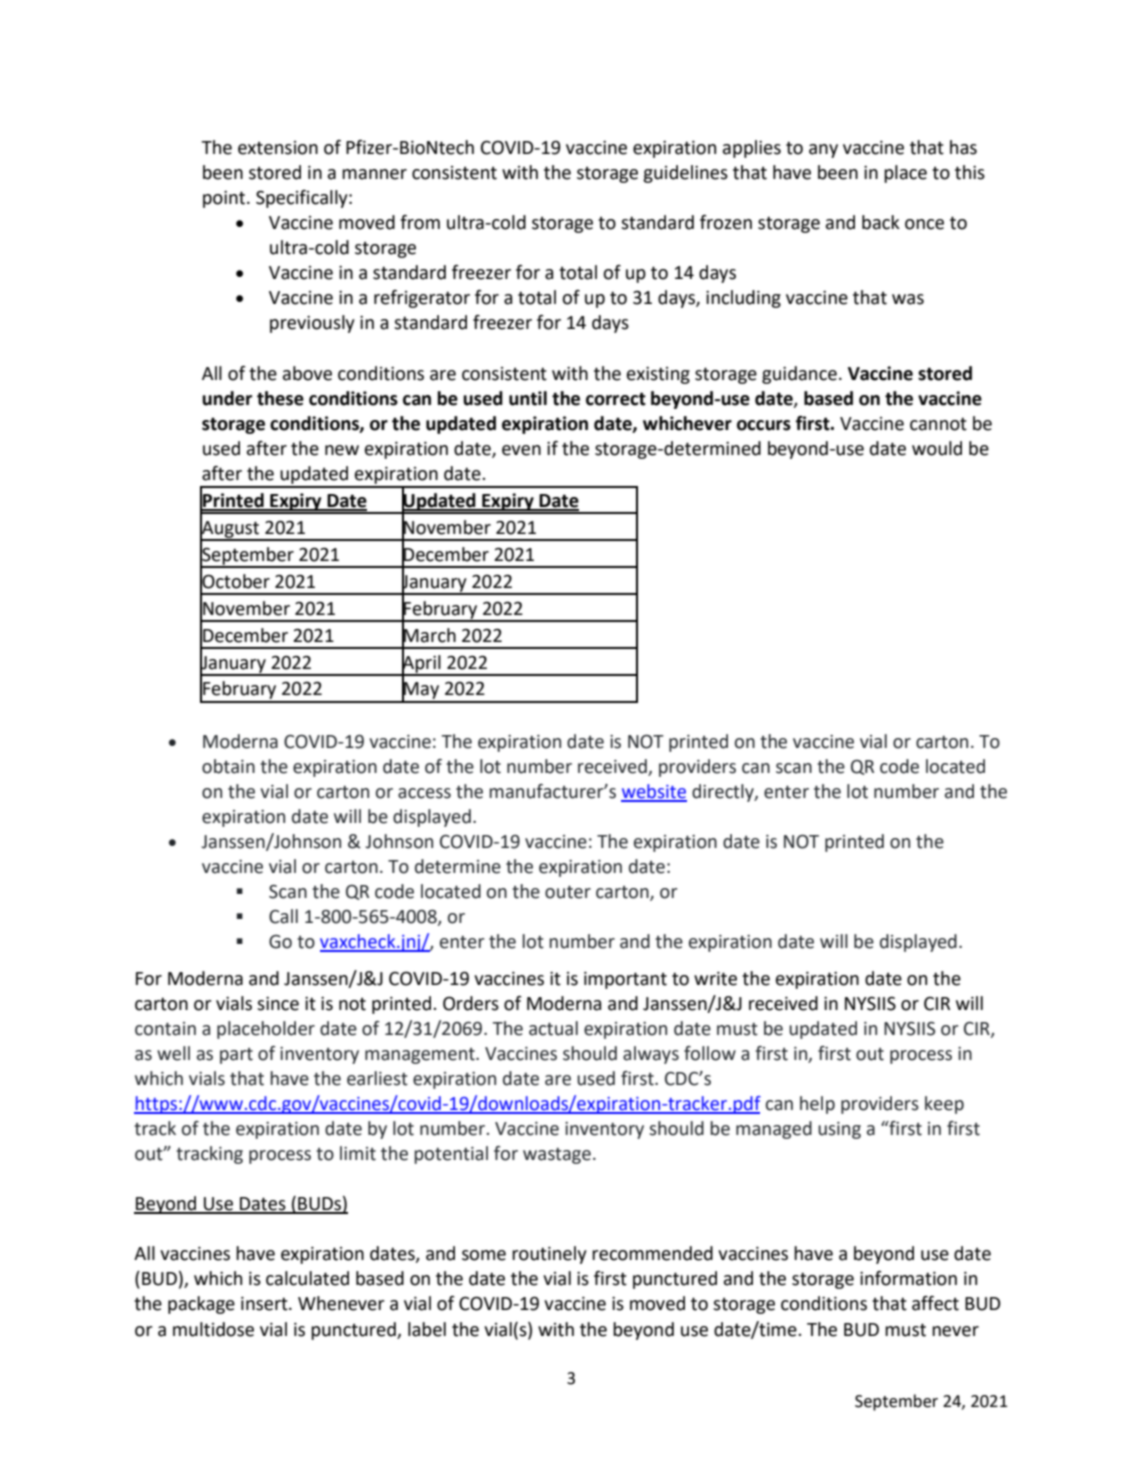  What do you see at coordinates (881, 222) in the screenshot?
I see `back` at bounding box center [881, 222].
